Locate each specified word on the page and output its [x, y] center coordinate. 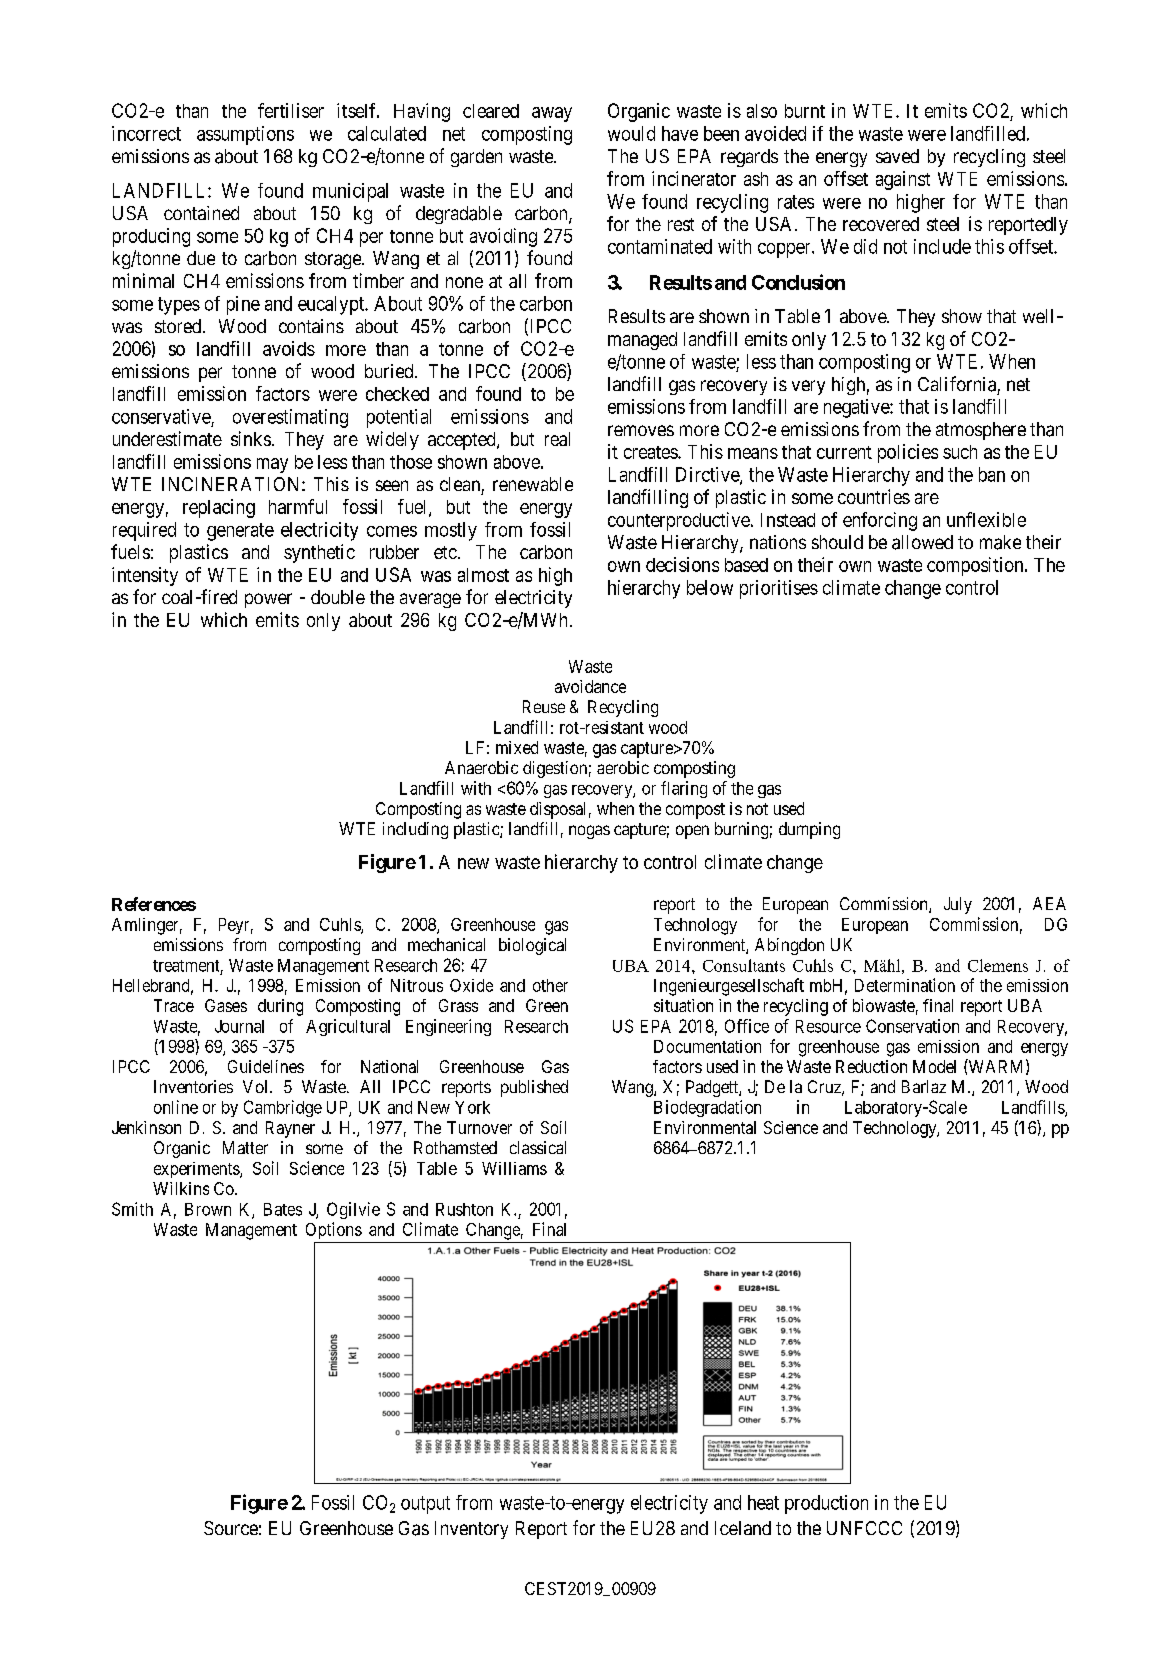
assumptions [245, 135]
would [631, 133]
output [425, 1505]
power [268, 600]
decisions [682, 564]
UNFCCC [864, 1528]
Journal [239, 1026]
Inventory [471, 1530]
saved [897, 156]
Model [934, 1066]
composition [976, 566]
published [534, 1088]
